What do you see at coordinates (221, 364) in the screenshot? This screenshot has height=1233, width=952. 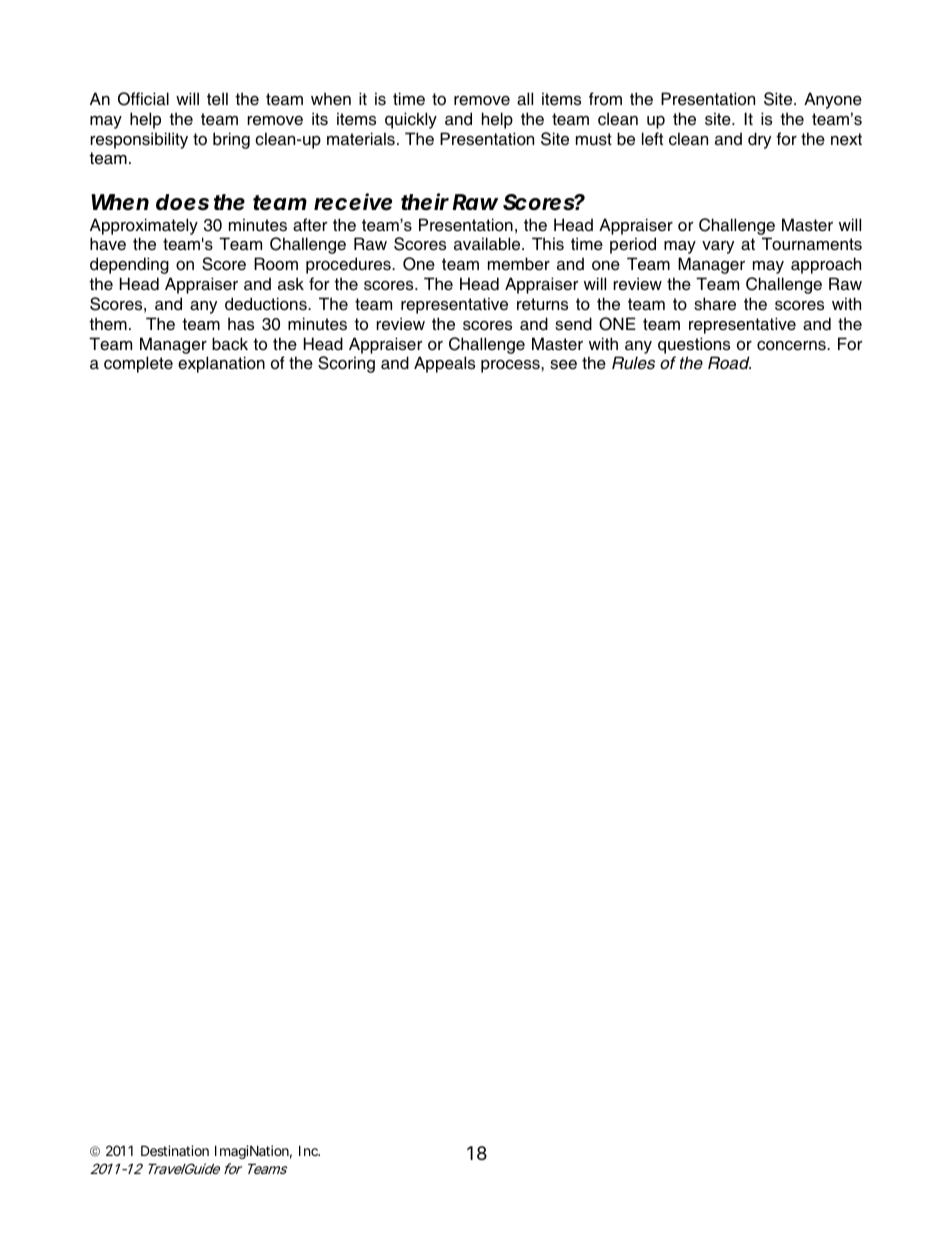 I see `explanation` at bounding box center [221, 364].
